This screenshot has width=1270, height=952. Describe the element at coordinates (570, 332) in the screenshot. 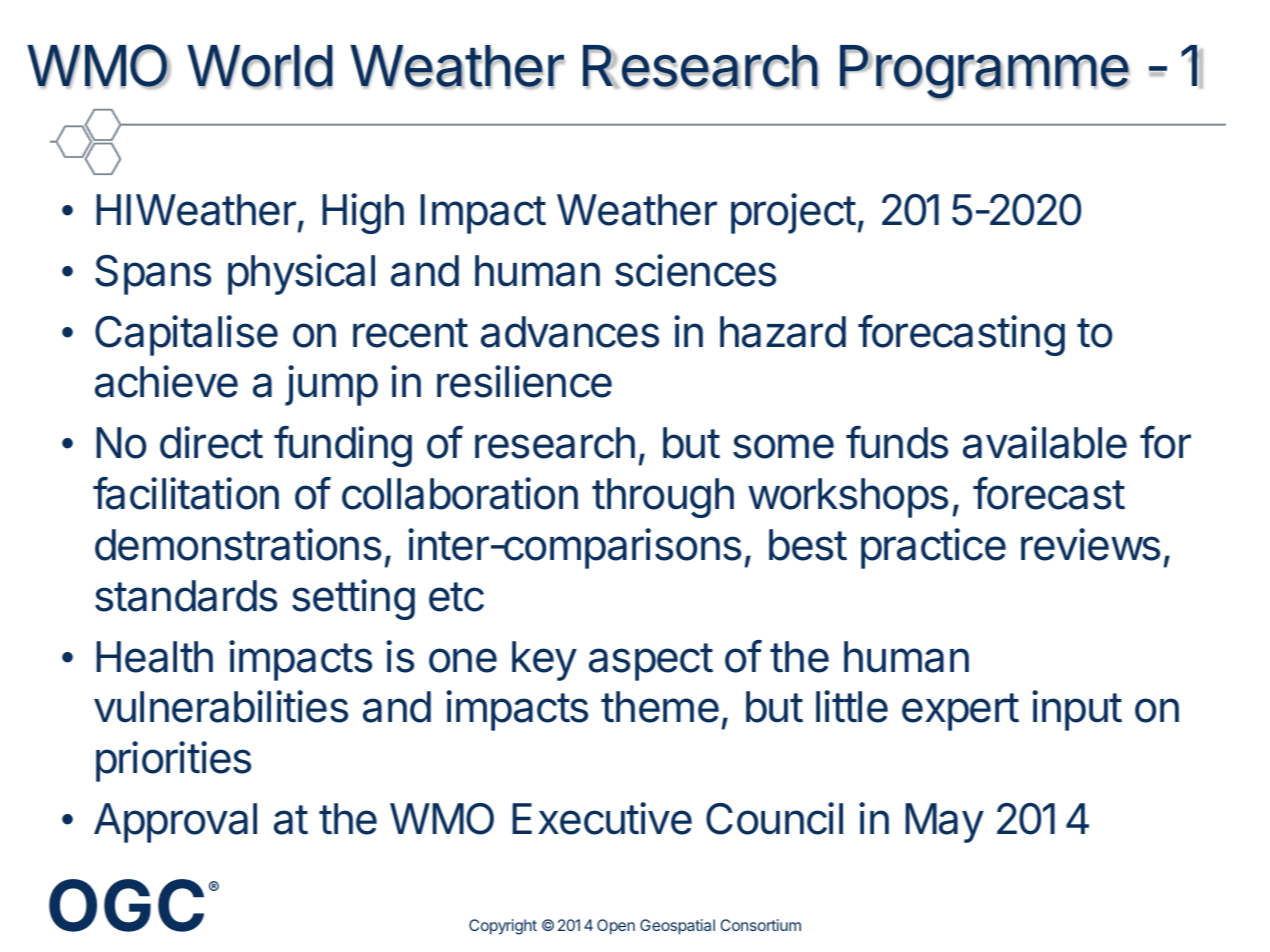

I see `advances` at that location.
